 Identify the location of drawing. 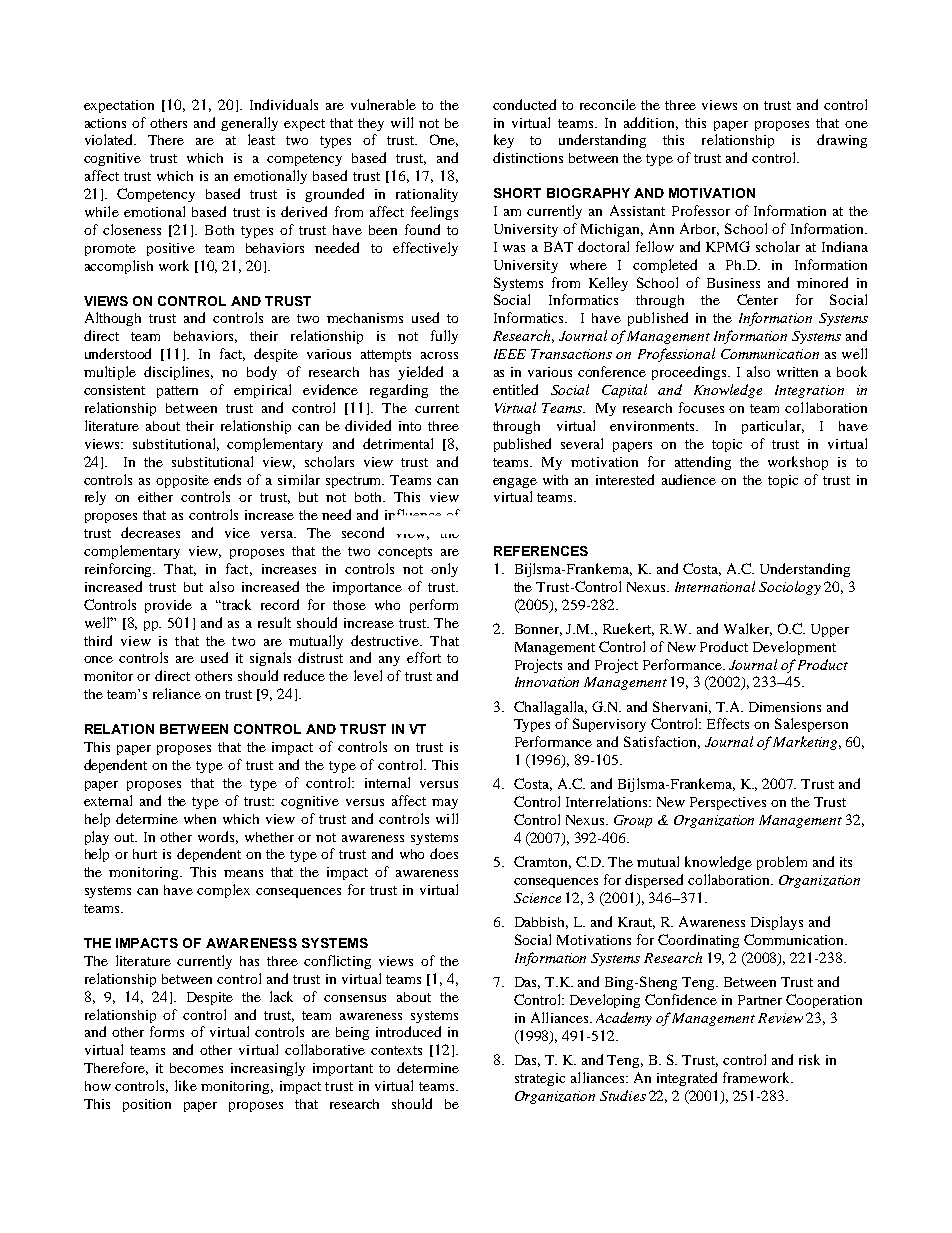
(842, 141).
